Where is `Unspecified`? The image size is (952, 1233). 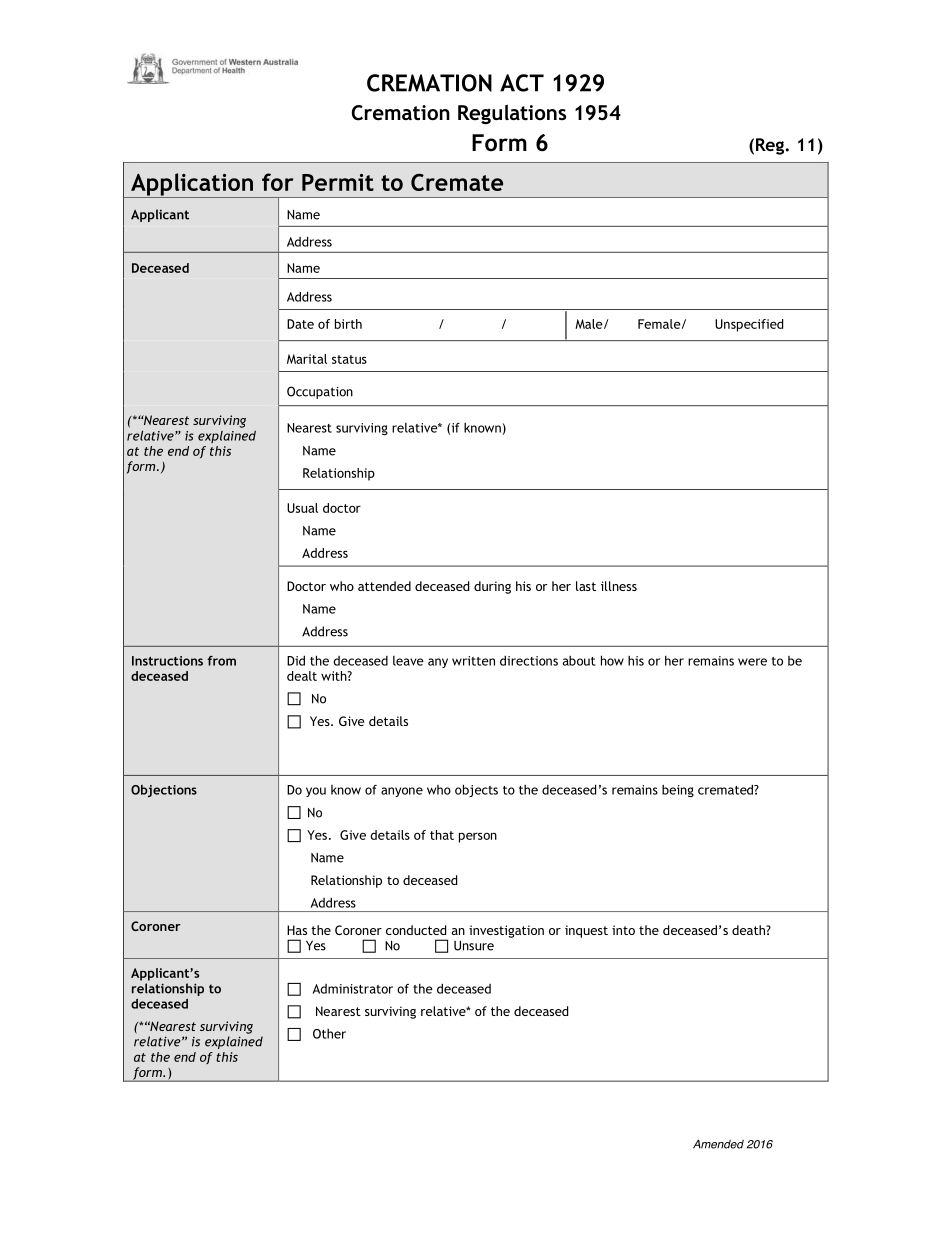
Unspecified is located at coordinates (749, 325).
